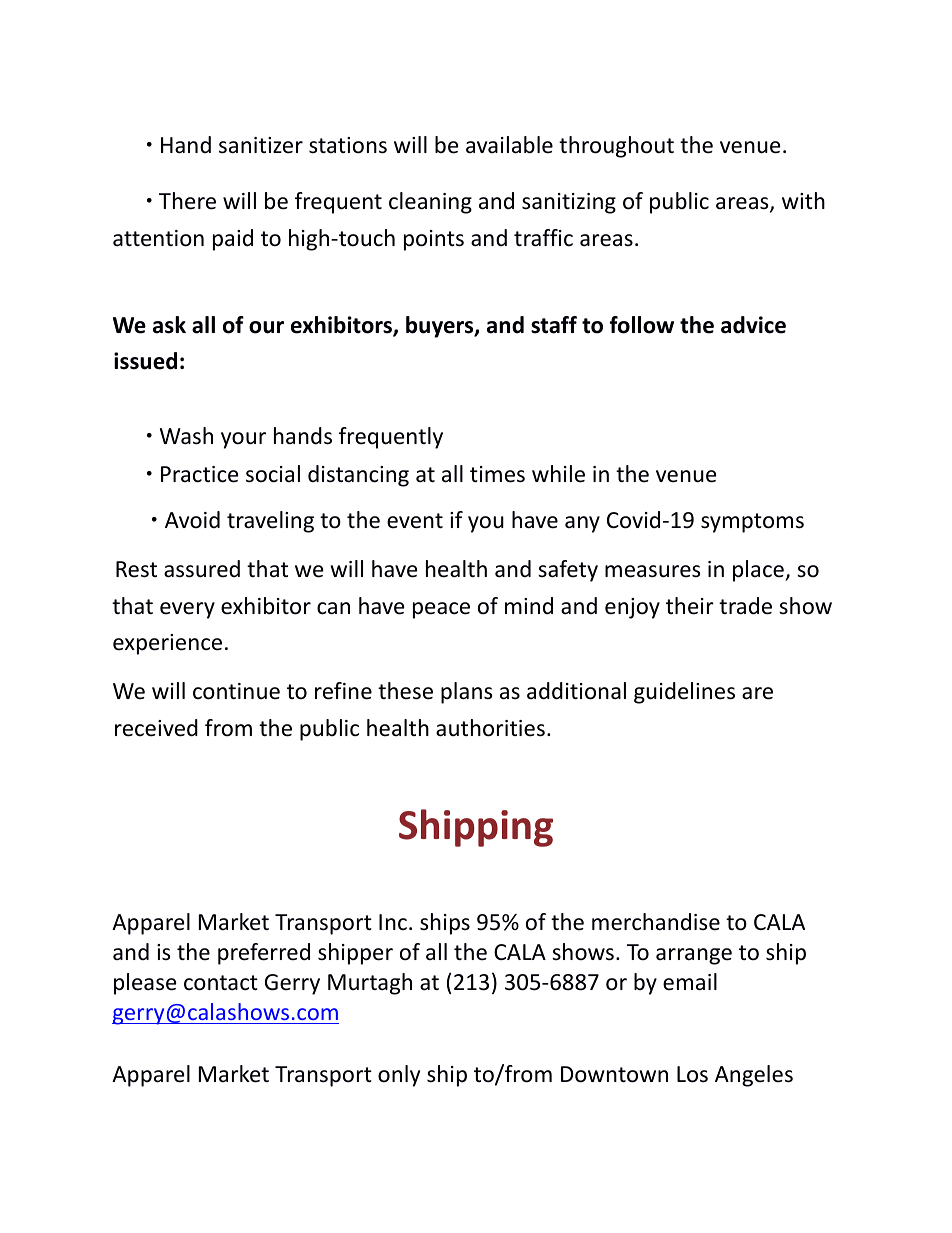 This screenshot has width=952, height=1233. I want to click on with, so click(803, 200).
